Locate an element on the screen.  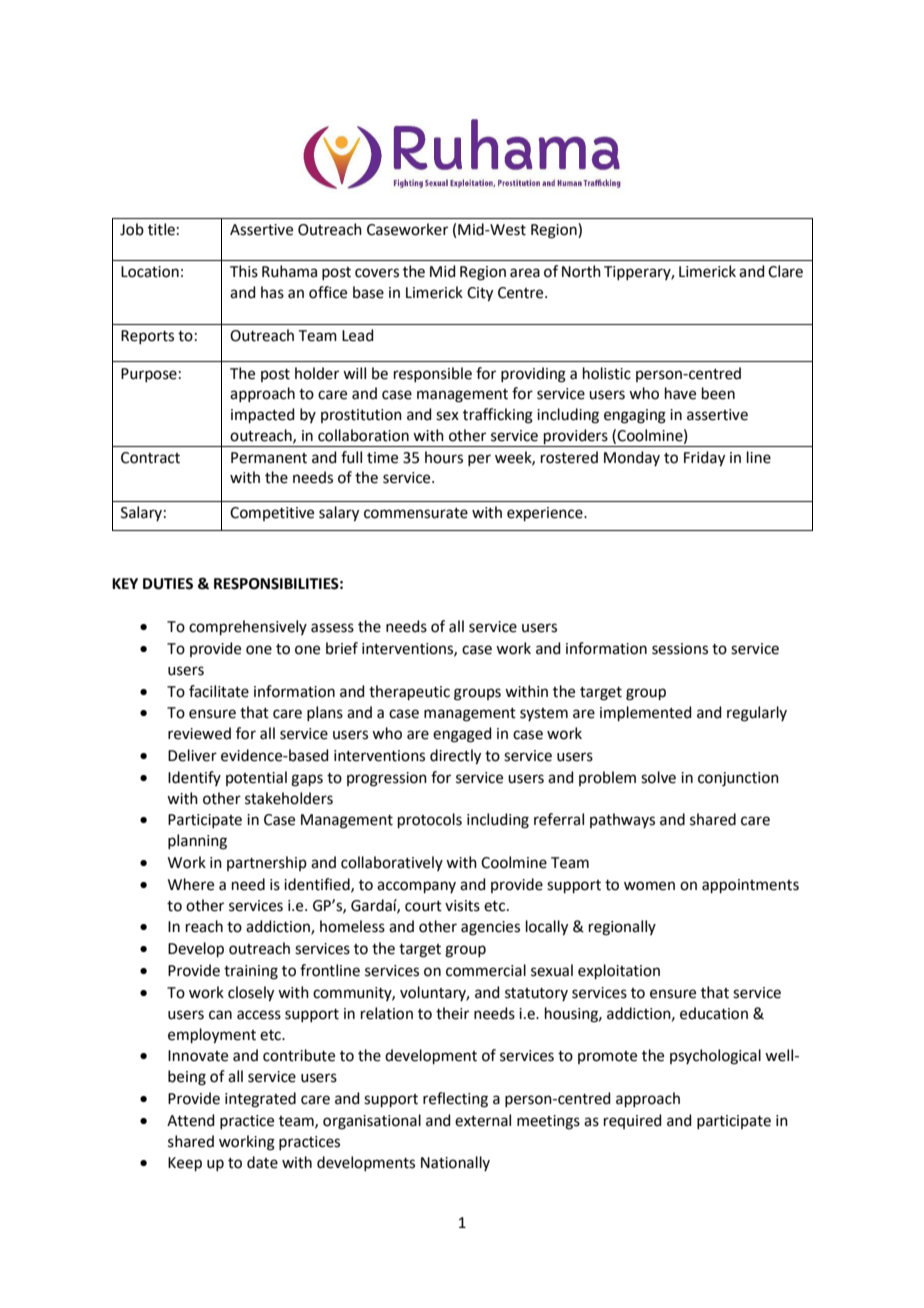
required is located at coordinates (633, 1121).
